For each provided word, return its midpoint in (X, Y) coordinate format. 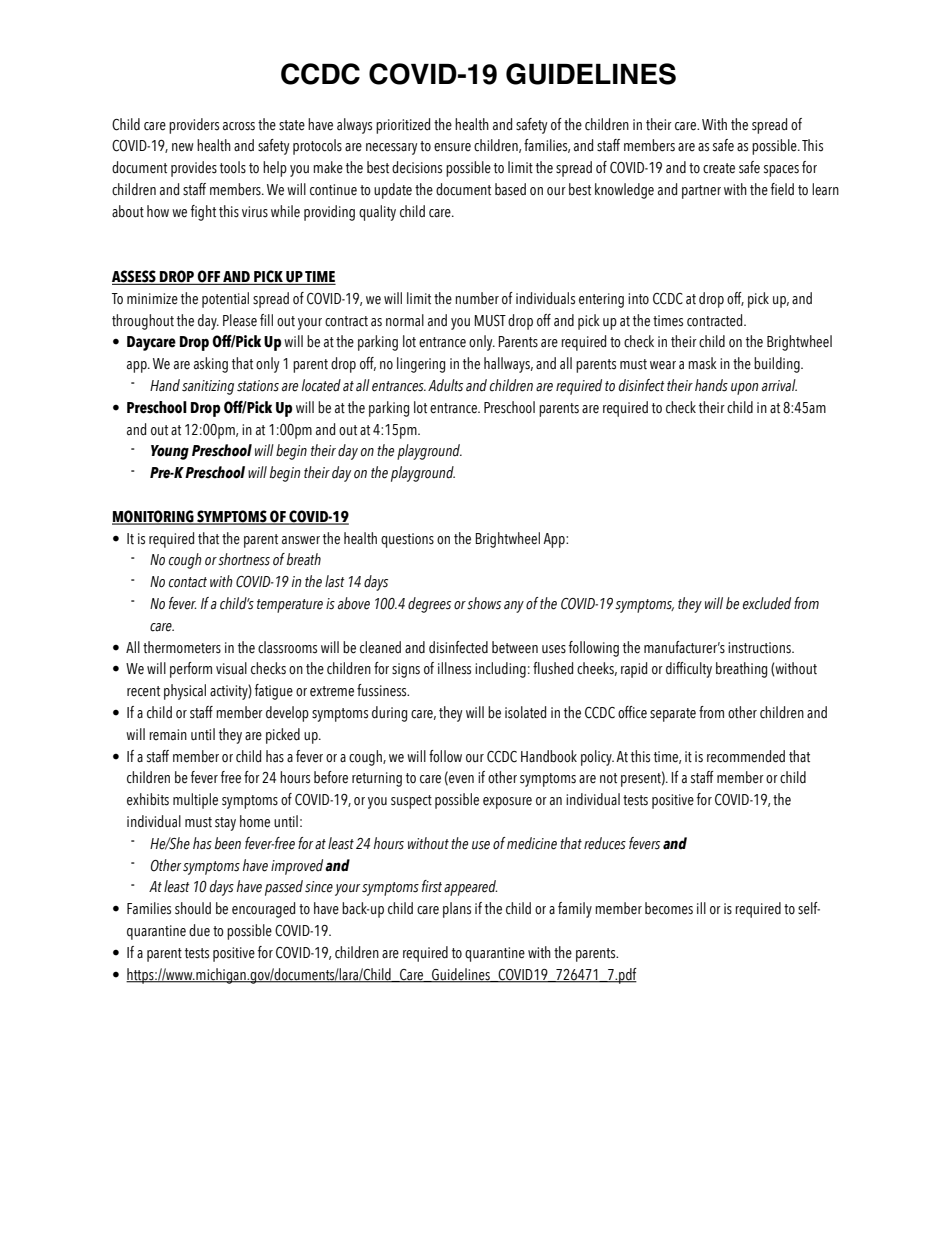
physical (185, 692)
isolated (525, 712)
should (193, 908)
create (719, 168)
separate (673, 715)
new (183, 147)
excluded (767, 603)
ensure (452, 147)
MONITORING (154, 517)
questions (407, 540)
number (477, 298)
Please (240, 320)
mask (702, 363)
